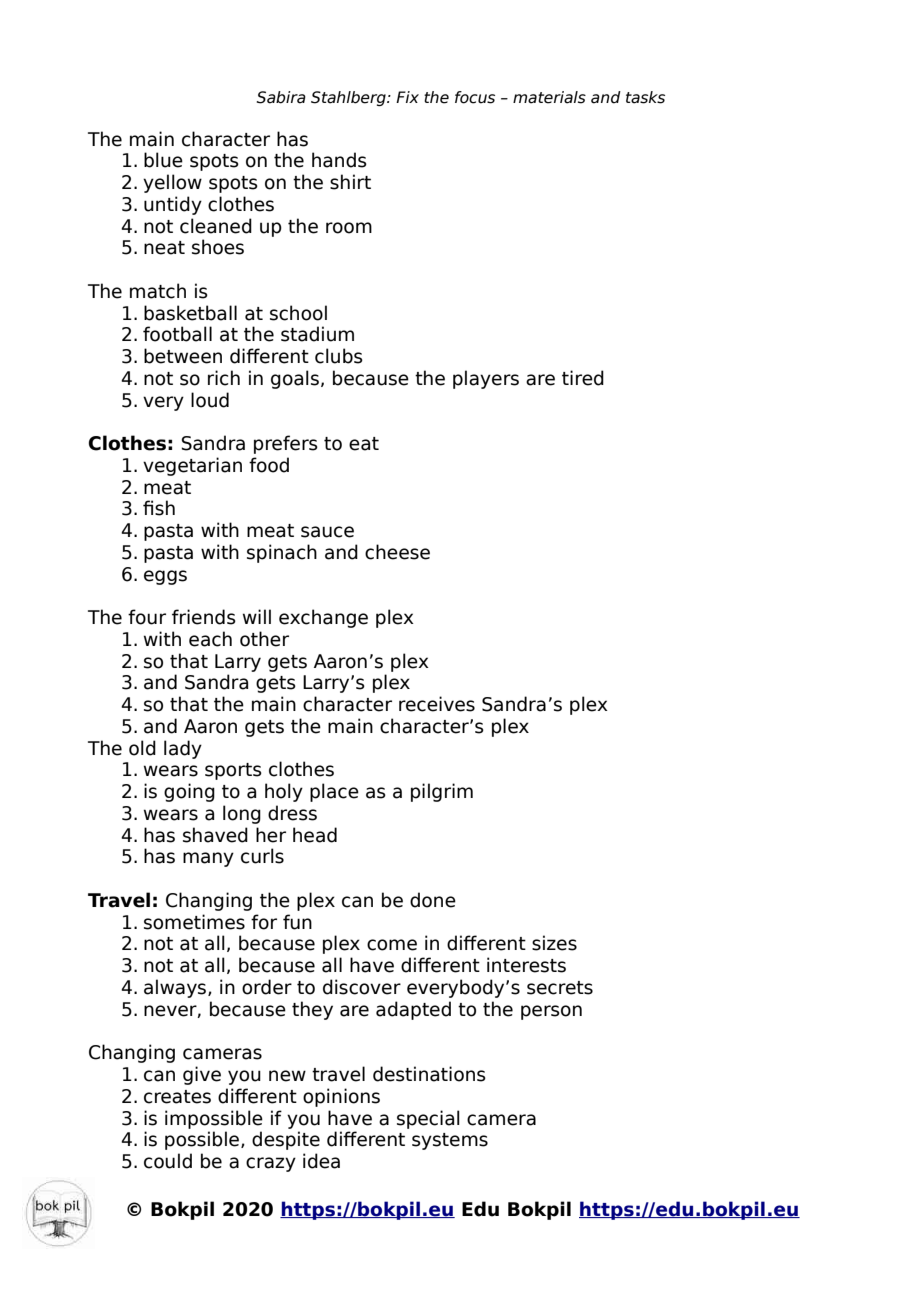  I want to click on materials, so click(549, 97).
